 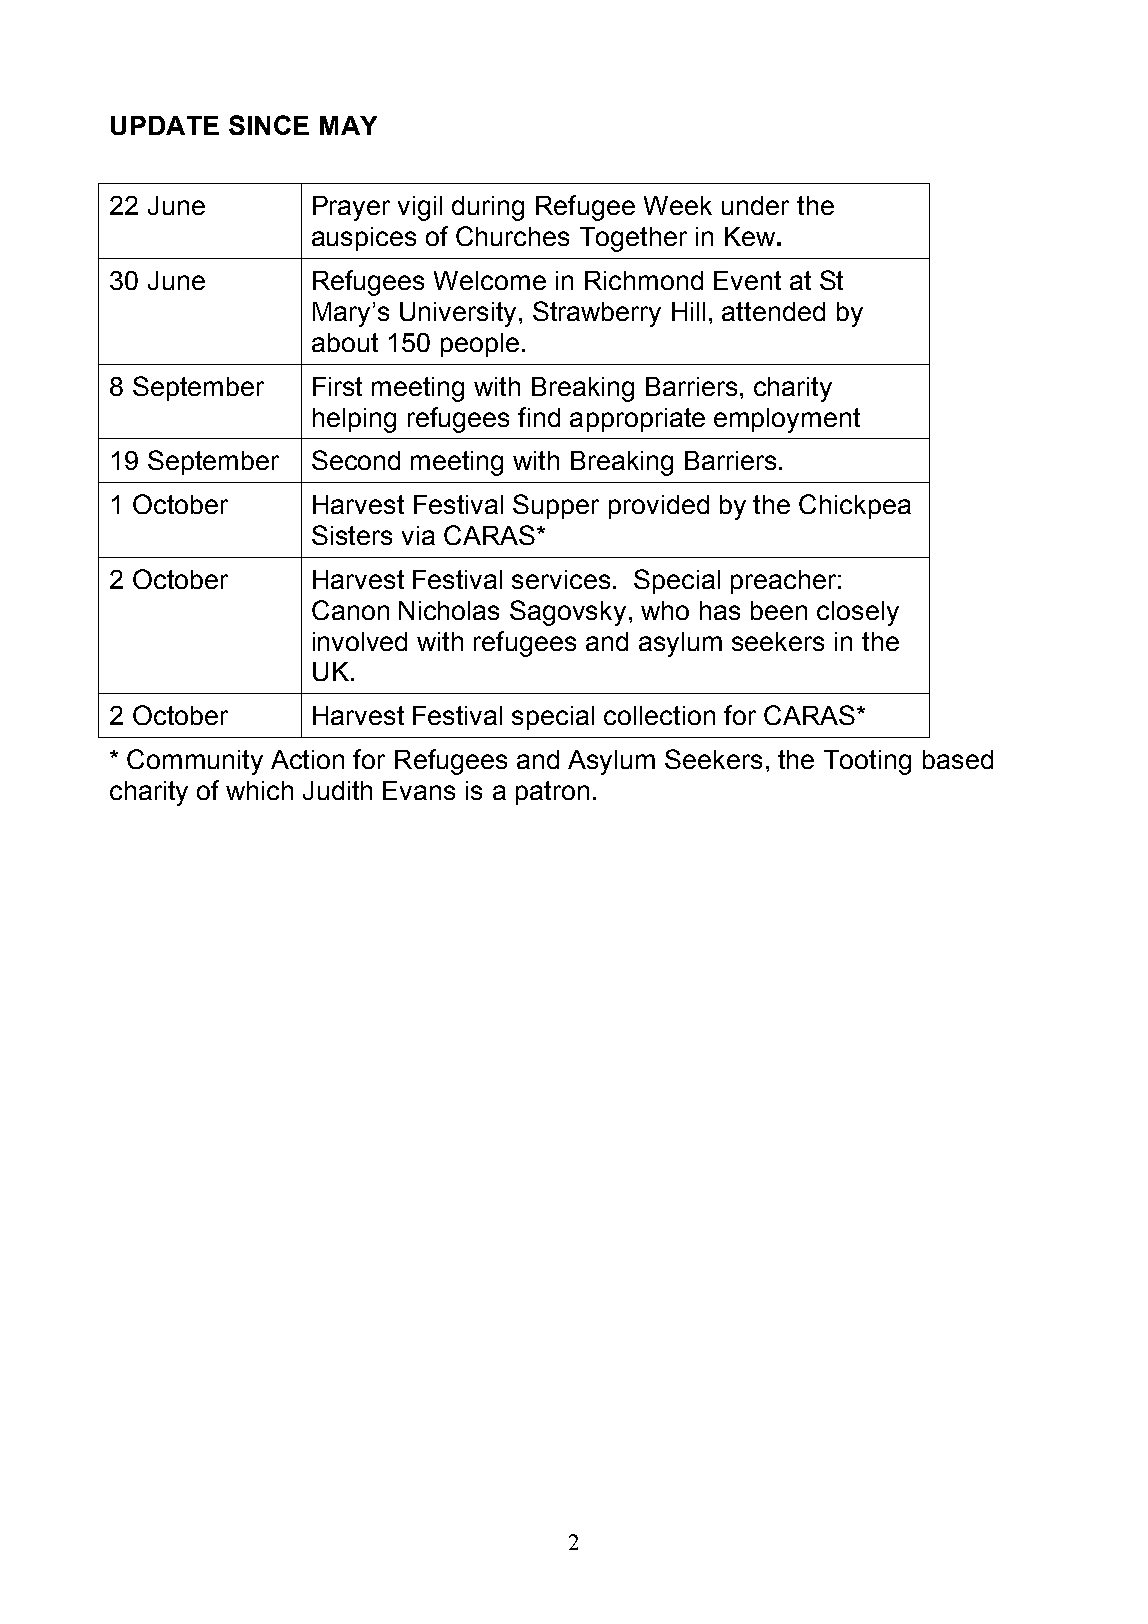 What do you see at coordinates (269, 125) in the image?
I see `SINCE` at bounding box center [269, 125].
